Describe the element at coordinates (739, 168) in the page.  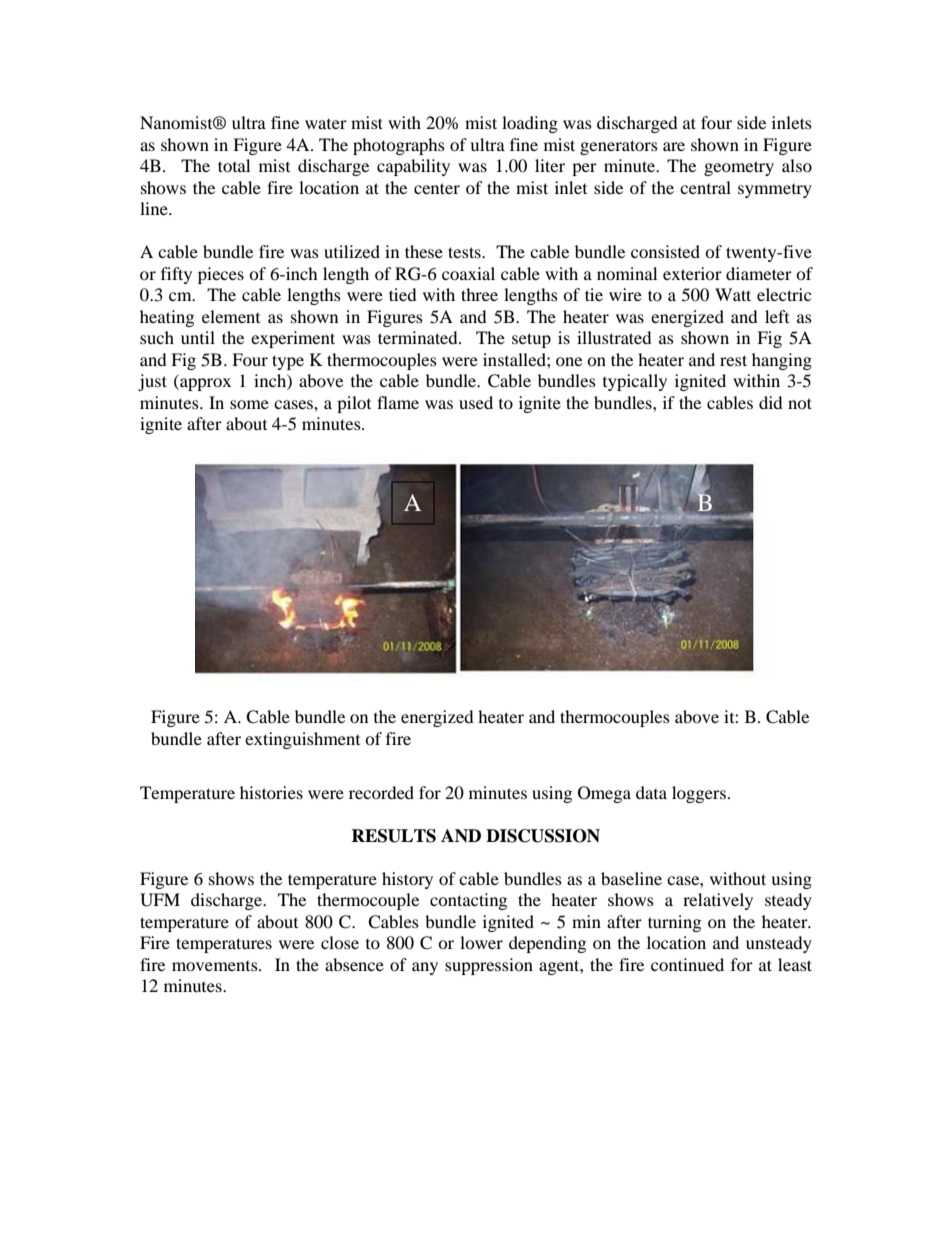
I see `geometry` at that location.
